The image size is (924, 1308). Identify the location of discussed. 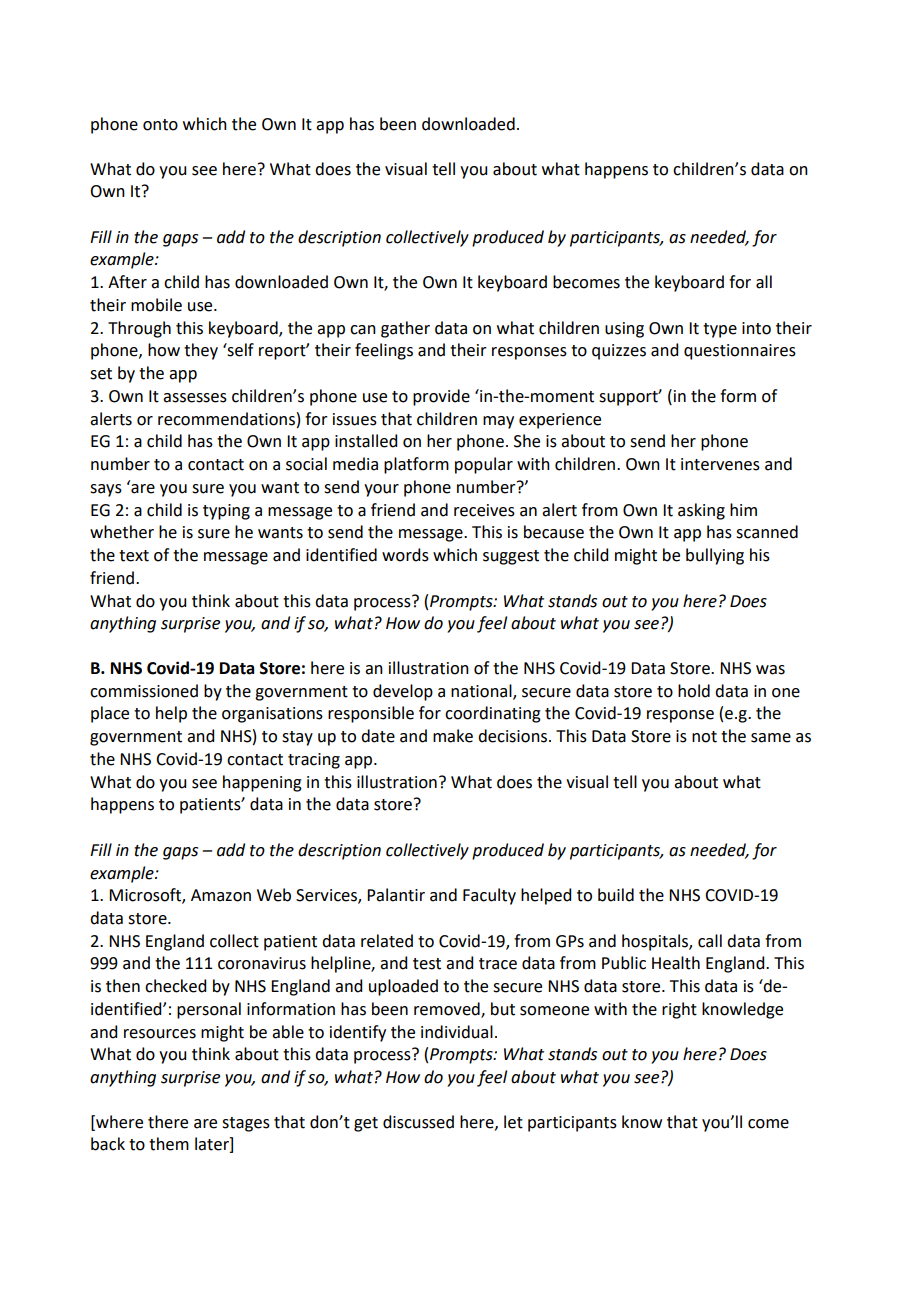
(418, 1122).
